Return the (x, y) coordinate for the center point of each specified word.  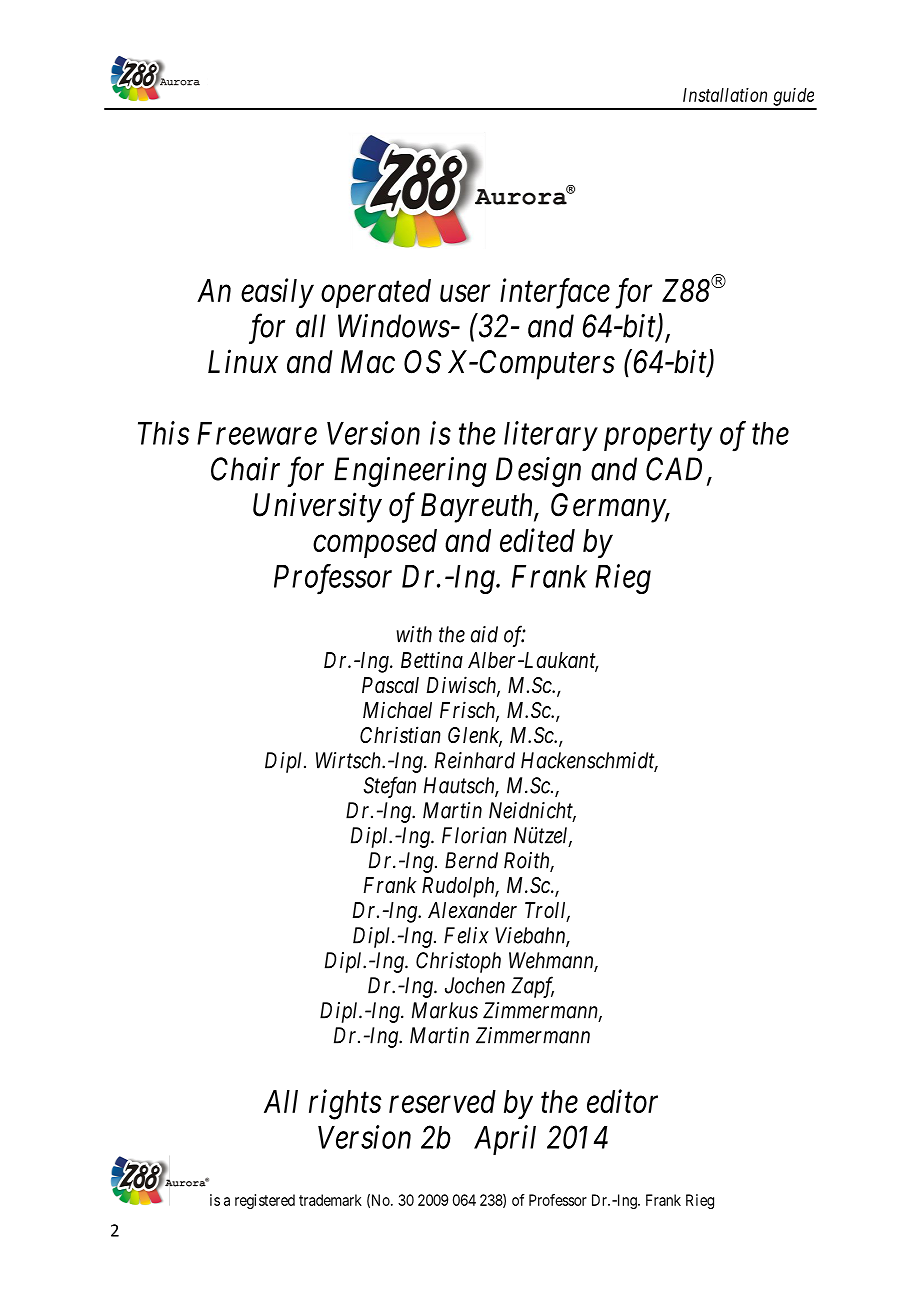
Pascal (390, 685)
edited (537, 540)
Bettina (432, 660)
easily (277, 293)
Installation (725, 95)
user (465, 293)
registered (265, 1201)
